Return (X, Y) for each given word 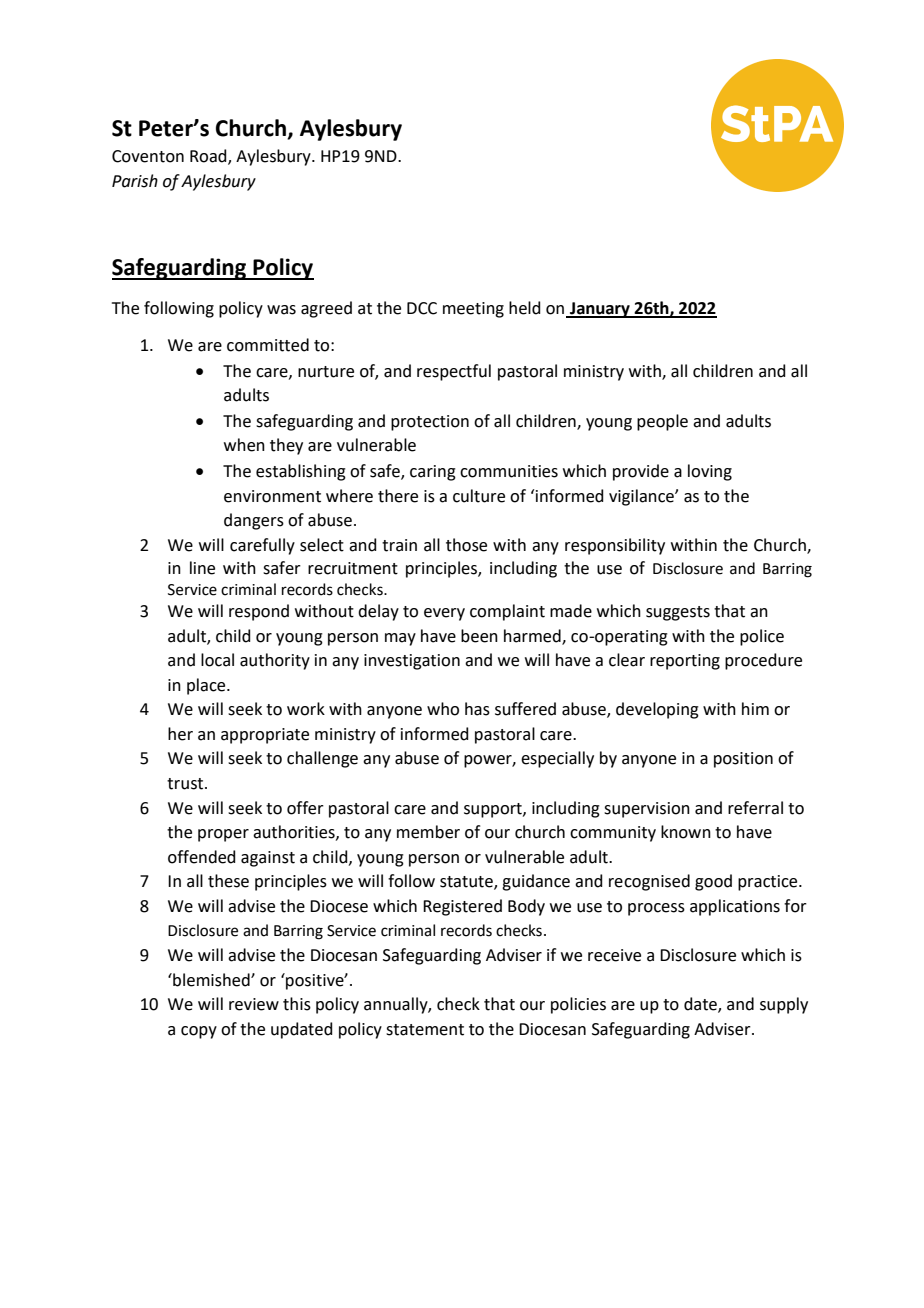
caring (433, 473)
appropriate (265, 736)
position (743, 760)
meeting (473, 310)
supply (784, 1005)
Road (209, 157)
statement (425, 1030)
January (600, 310)
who (443, 709)
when (244, 445)
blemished (211, 980)
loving (710, 472)
